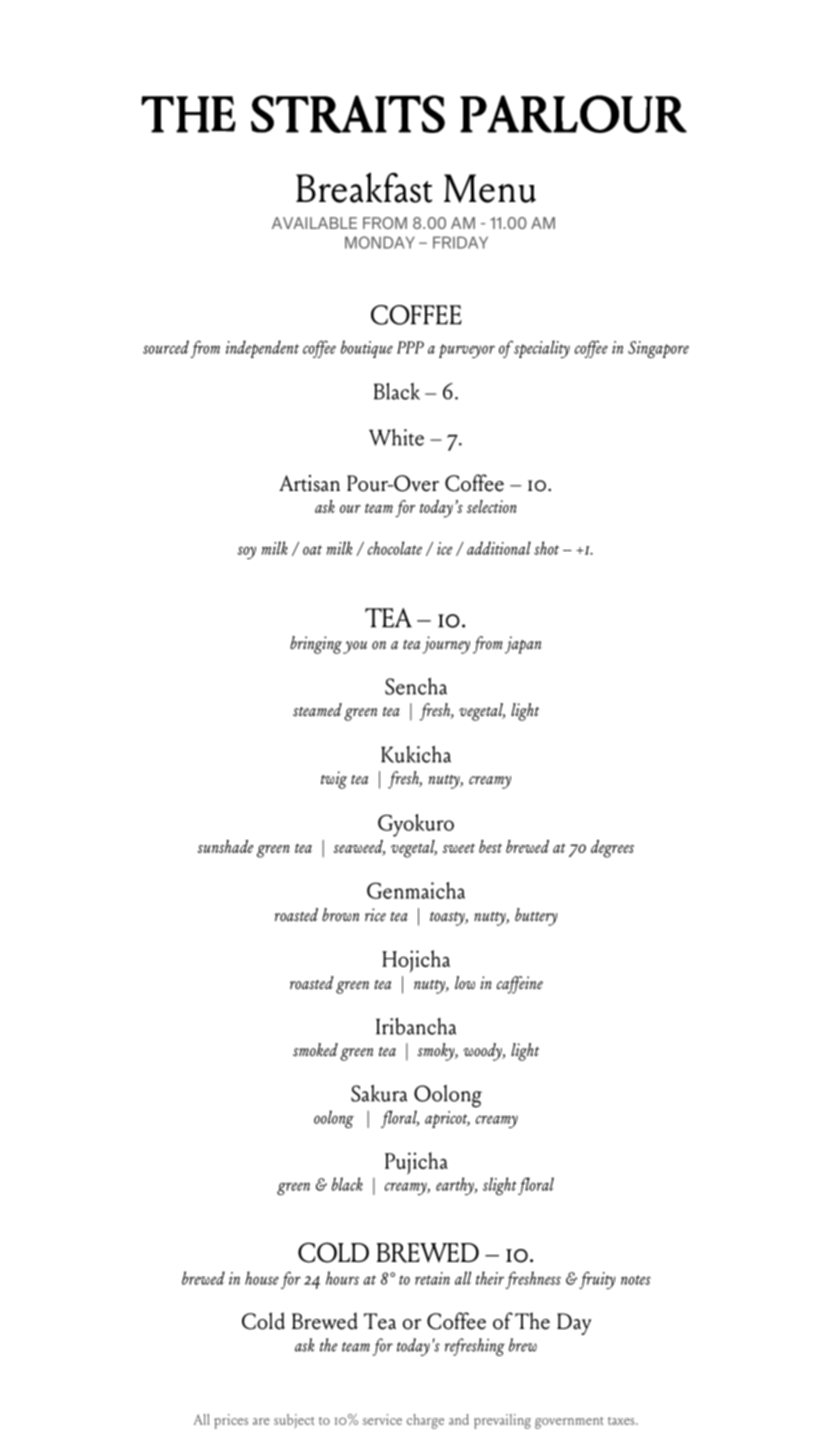  I want to click on Menu, so click(490, 188).
